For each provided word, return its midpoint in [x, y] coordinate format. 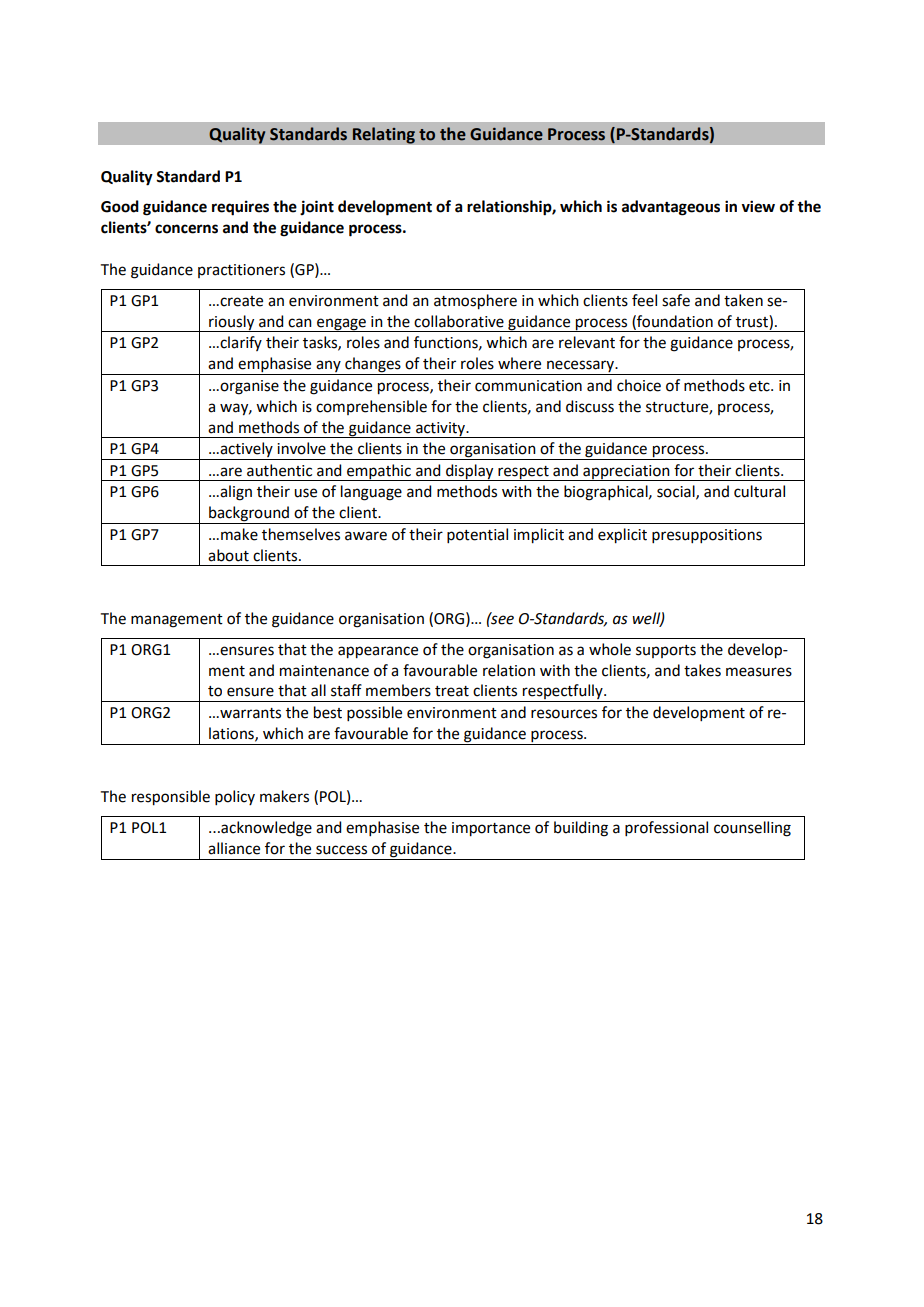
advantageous [671, 208]
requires [240, 208]
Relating [383, 135]
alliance [234, 848]
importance [491, 829]
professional [666, 828]
